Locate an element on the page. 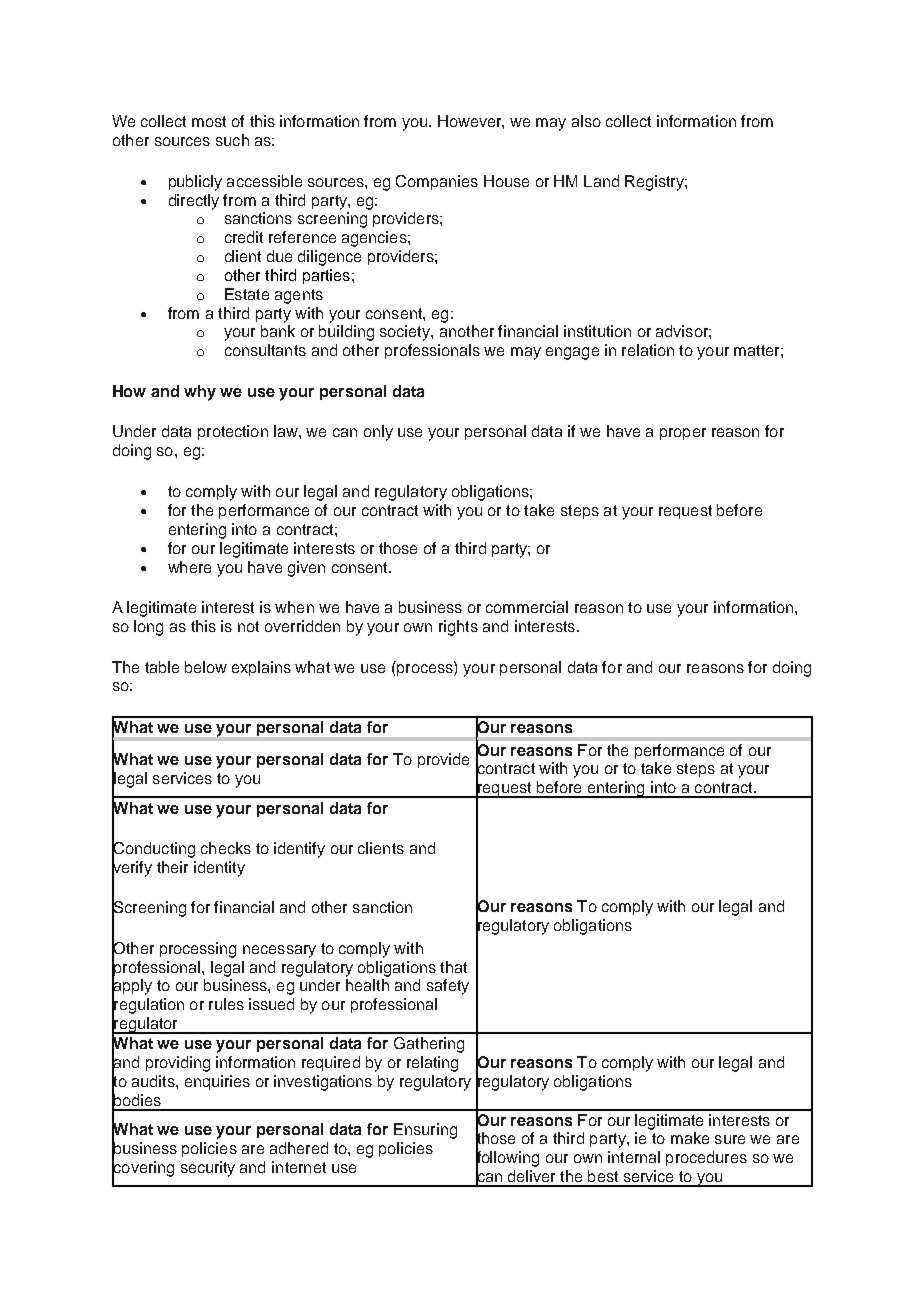 The width and height of the document is (924, 1308). security is located at coordinates (208, 1169).
